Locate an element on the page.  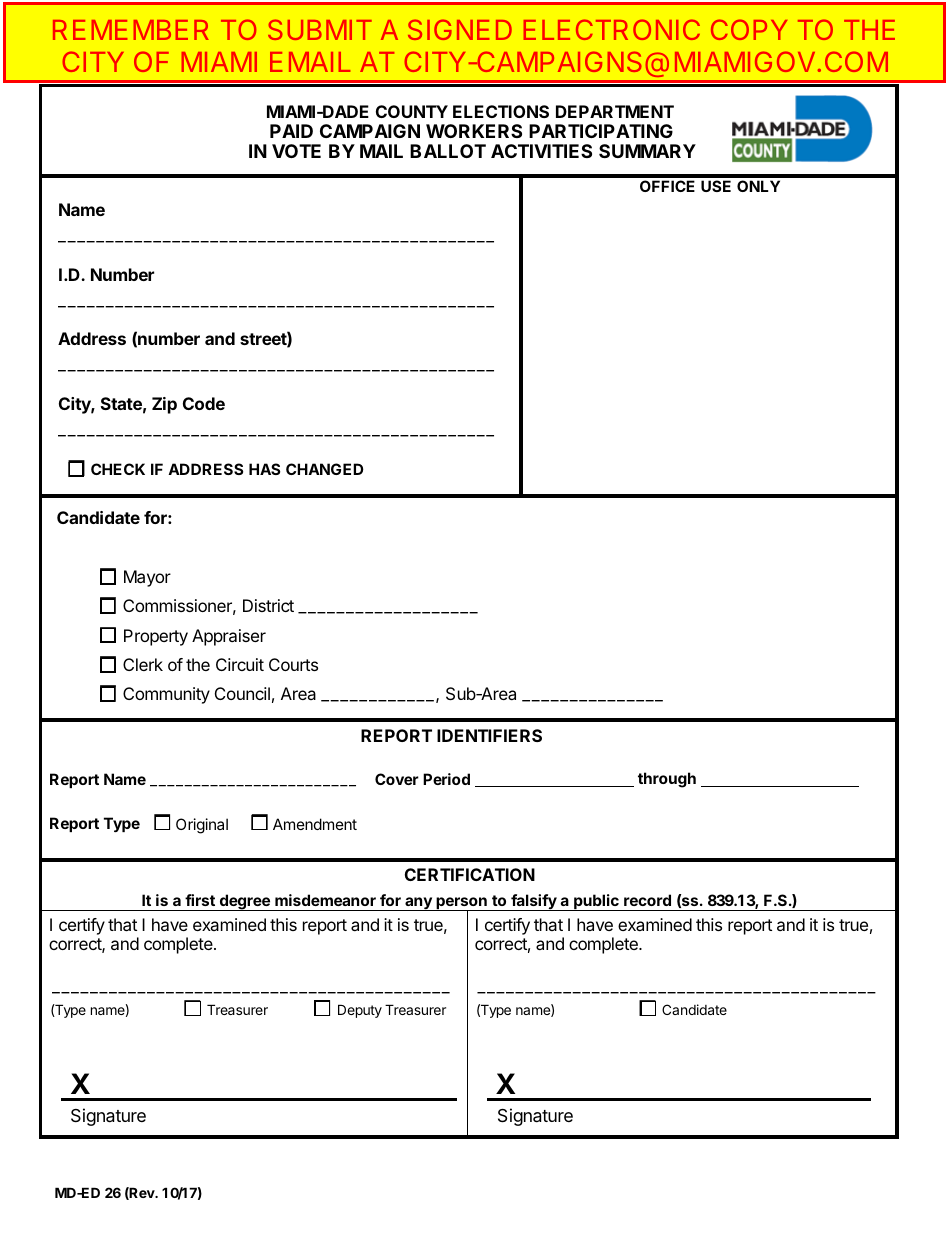
Mayor is located at coordinates (147, 578).
